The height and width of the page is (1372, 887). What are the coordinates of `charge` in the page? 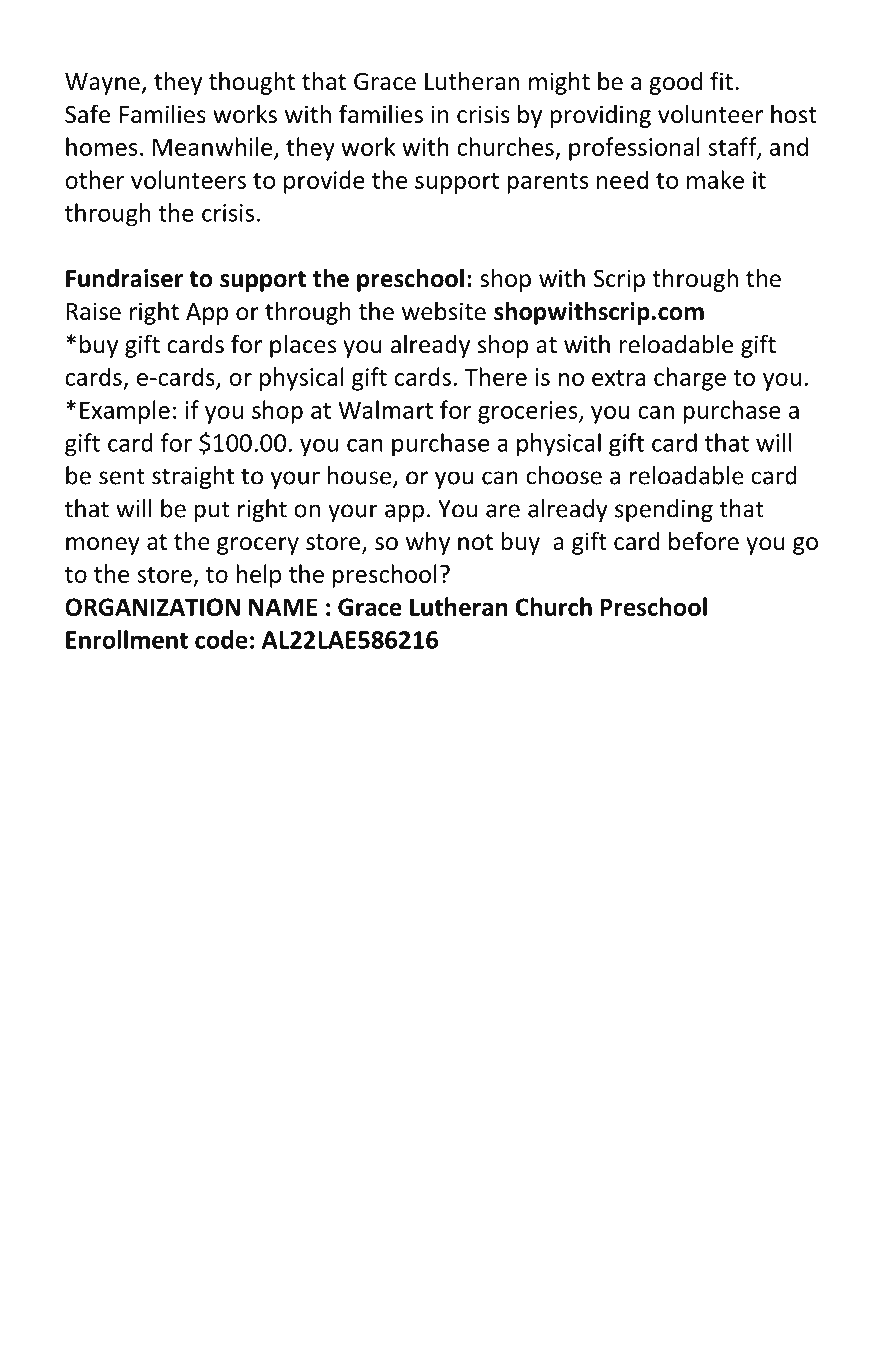 It's located at (690, 379).
